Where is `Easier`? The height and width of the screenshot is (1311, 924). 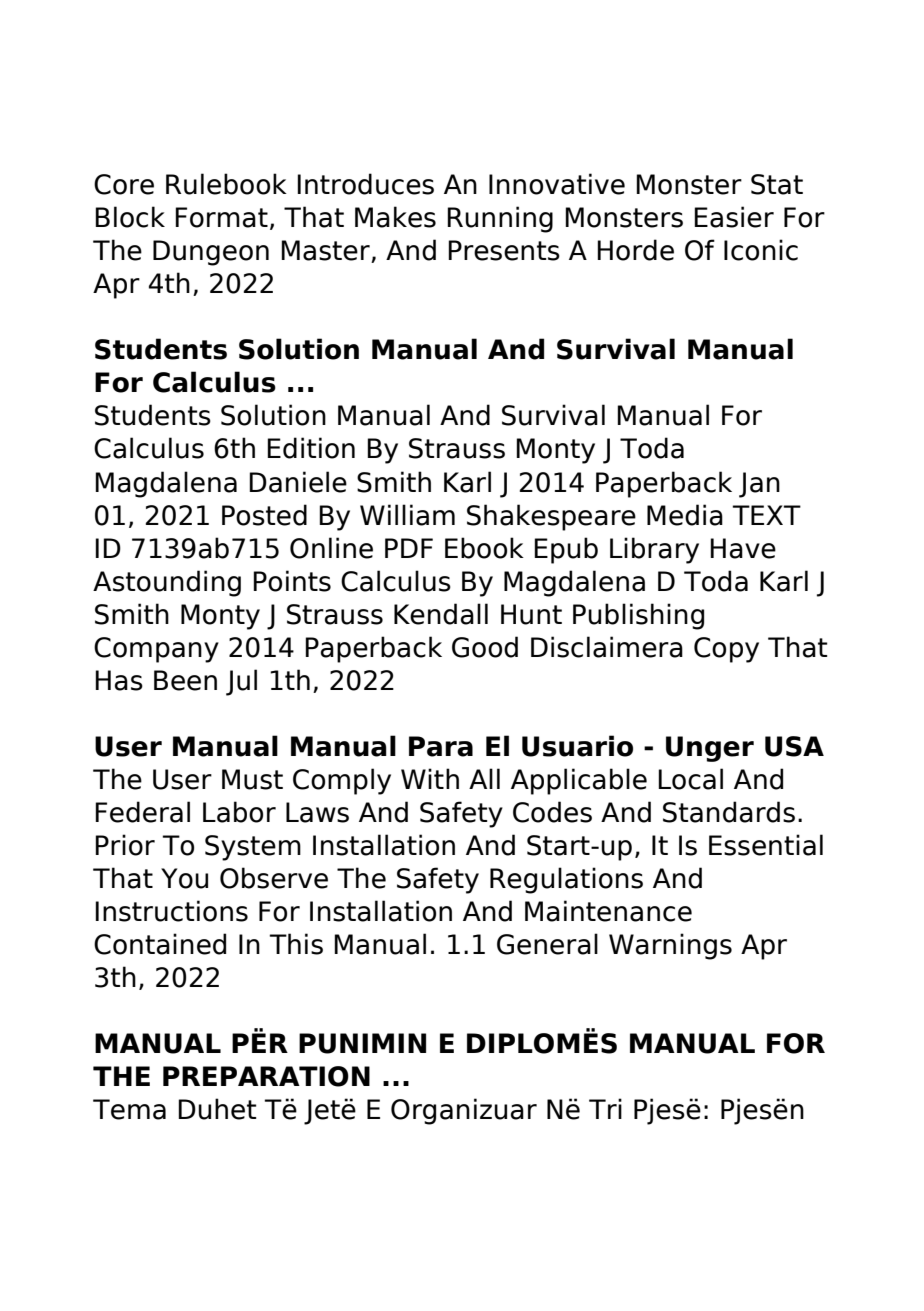
Easier is located at coordinates (734, 217).
